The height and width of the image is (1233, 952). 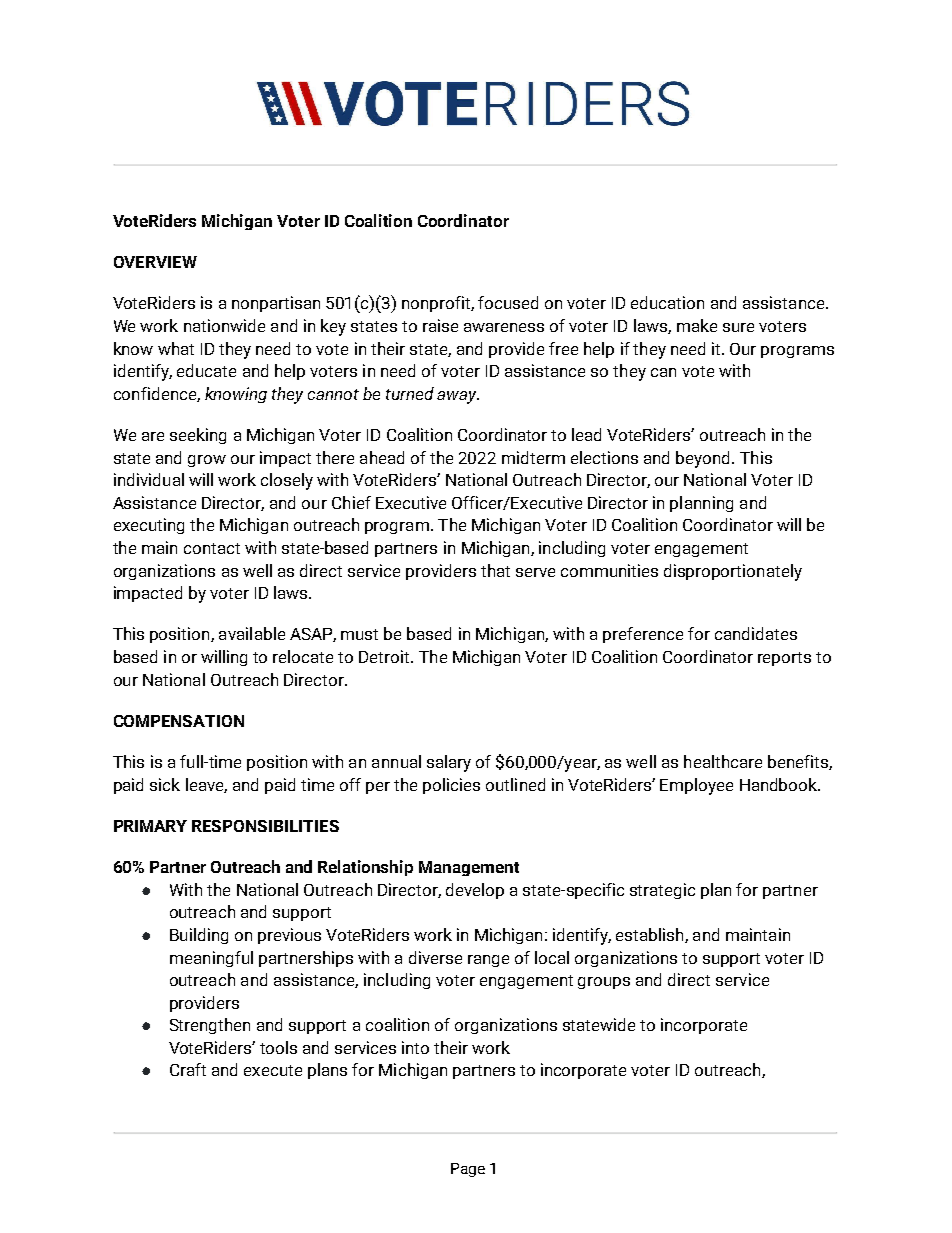 What do you see at coordinates (188, 1069) in the image?
I see `Craft` at bounding box center [188, 1069].
